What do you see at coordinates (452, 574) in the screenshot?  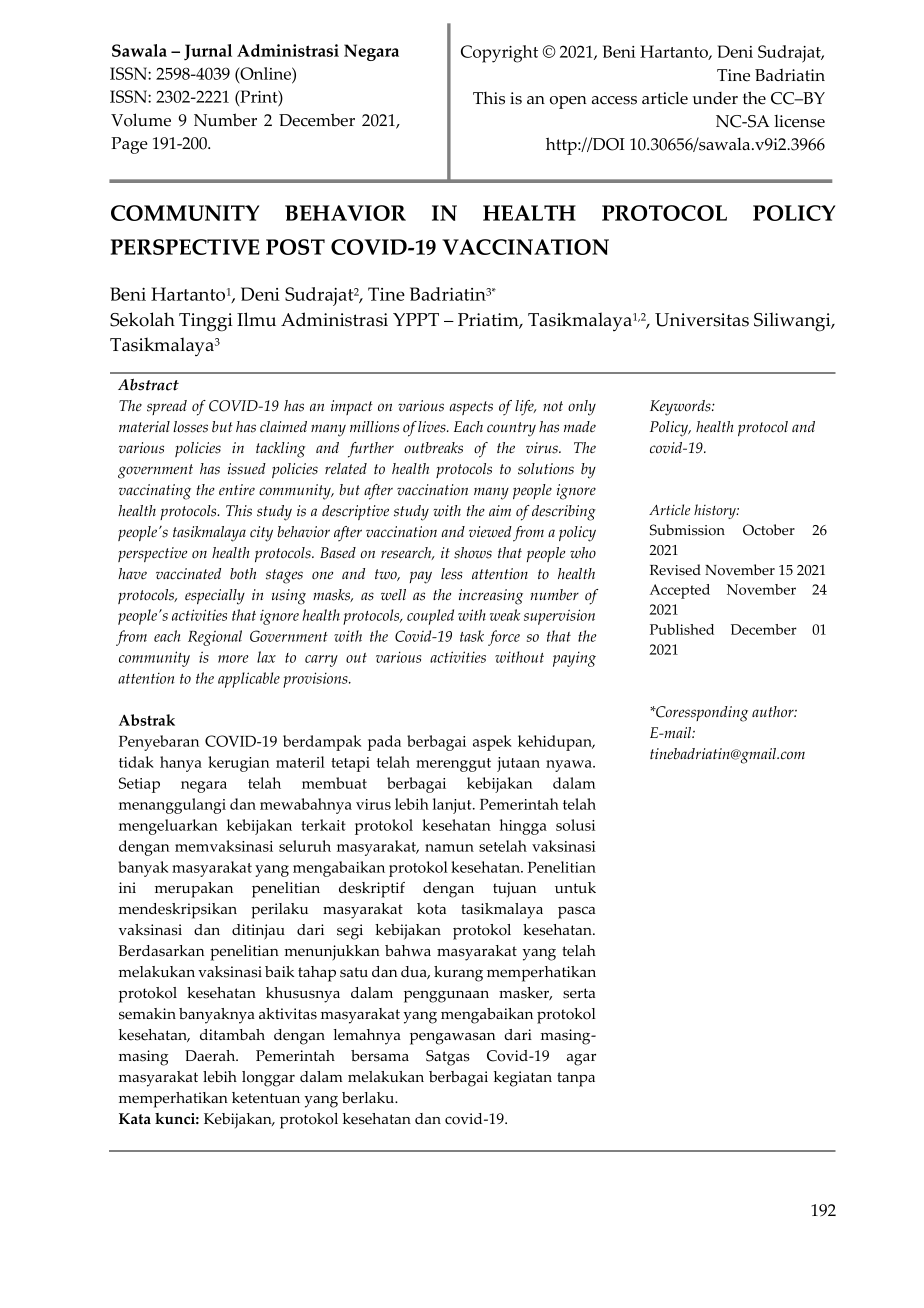 I see `less` at bounding box center [452, 574].
